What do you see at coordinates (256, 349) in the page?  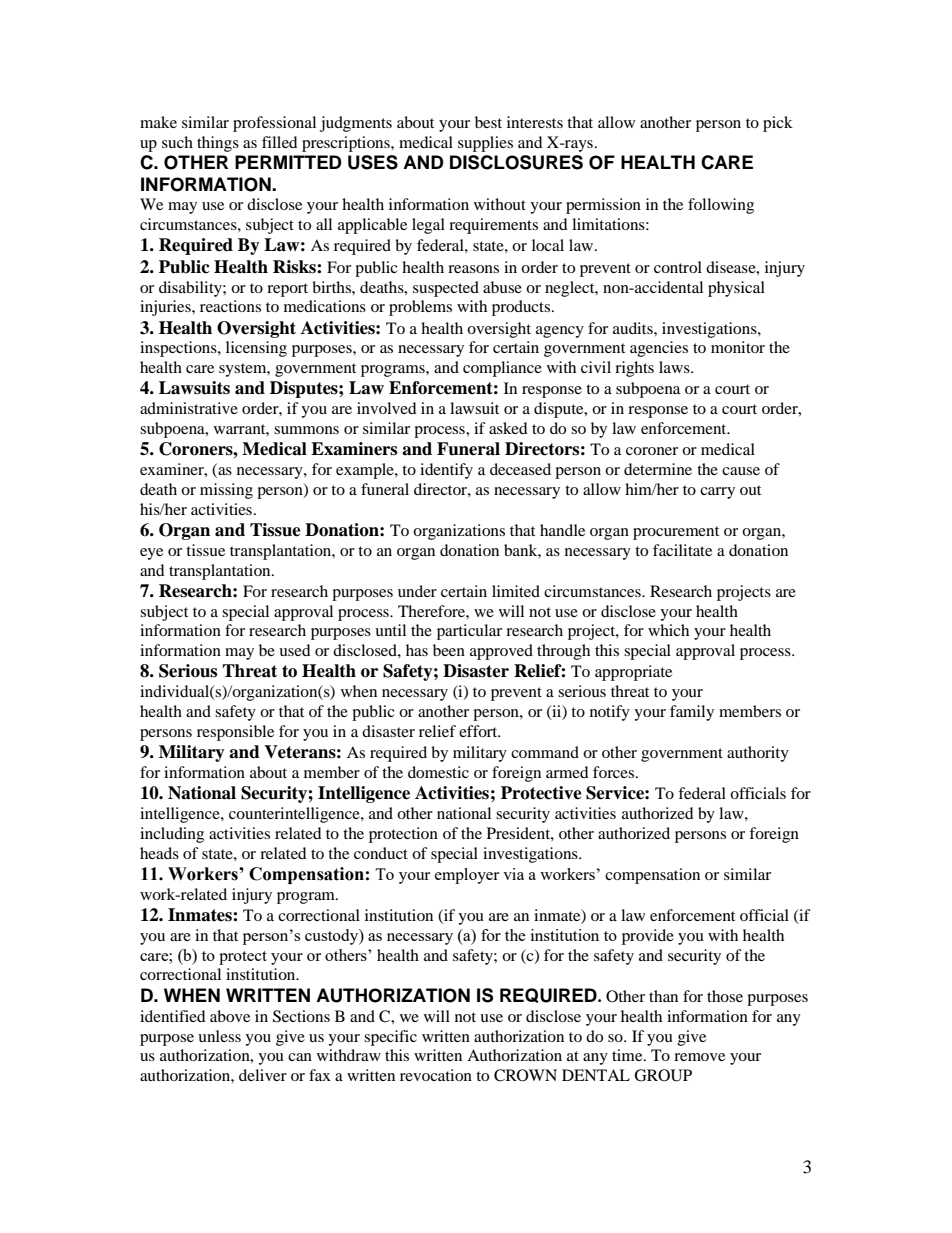 I see `licensing` at bounding box center [256, 349].
